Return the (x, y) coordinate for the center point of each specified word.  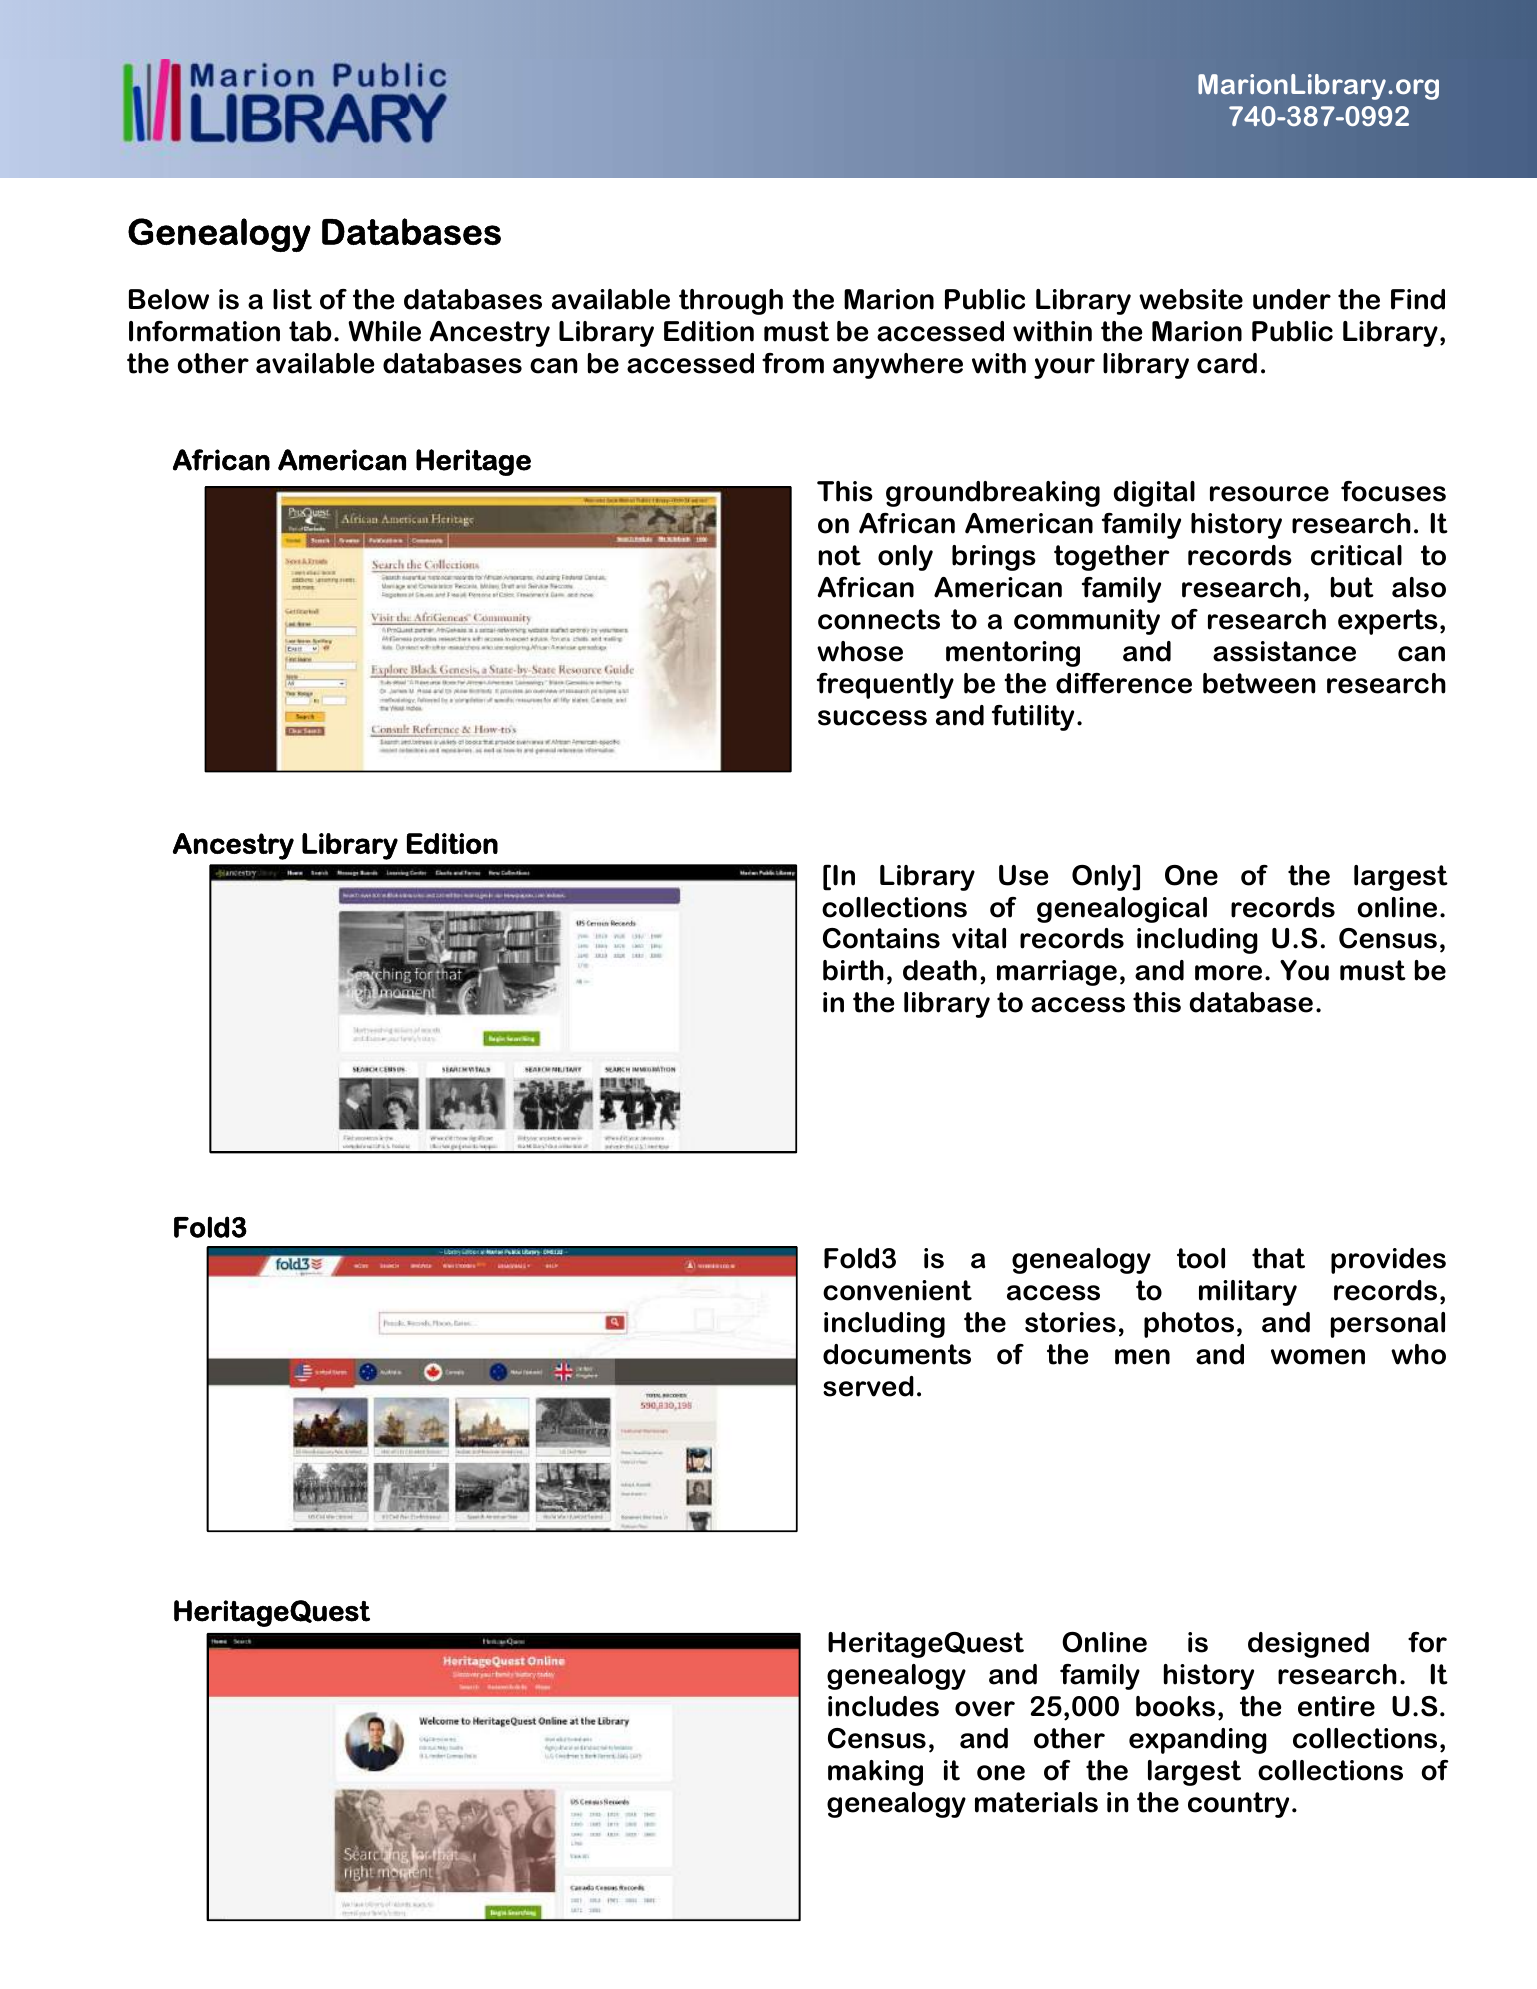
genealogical (1122, 910)
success (872, 718)
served (868, 1386)
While (384, 331)
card (1227, 363)
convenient (897, 1290)
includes (883, 1706)
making (875, 1773)
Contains (881, 938)
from (793, 363)
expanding (1198, 1741)
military (1248, 1293)
